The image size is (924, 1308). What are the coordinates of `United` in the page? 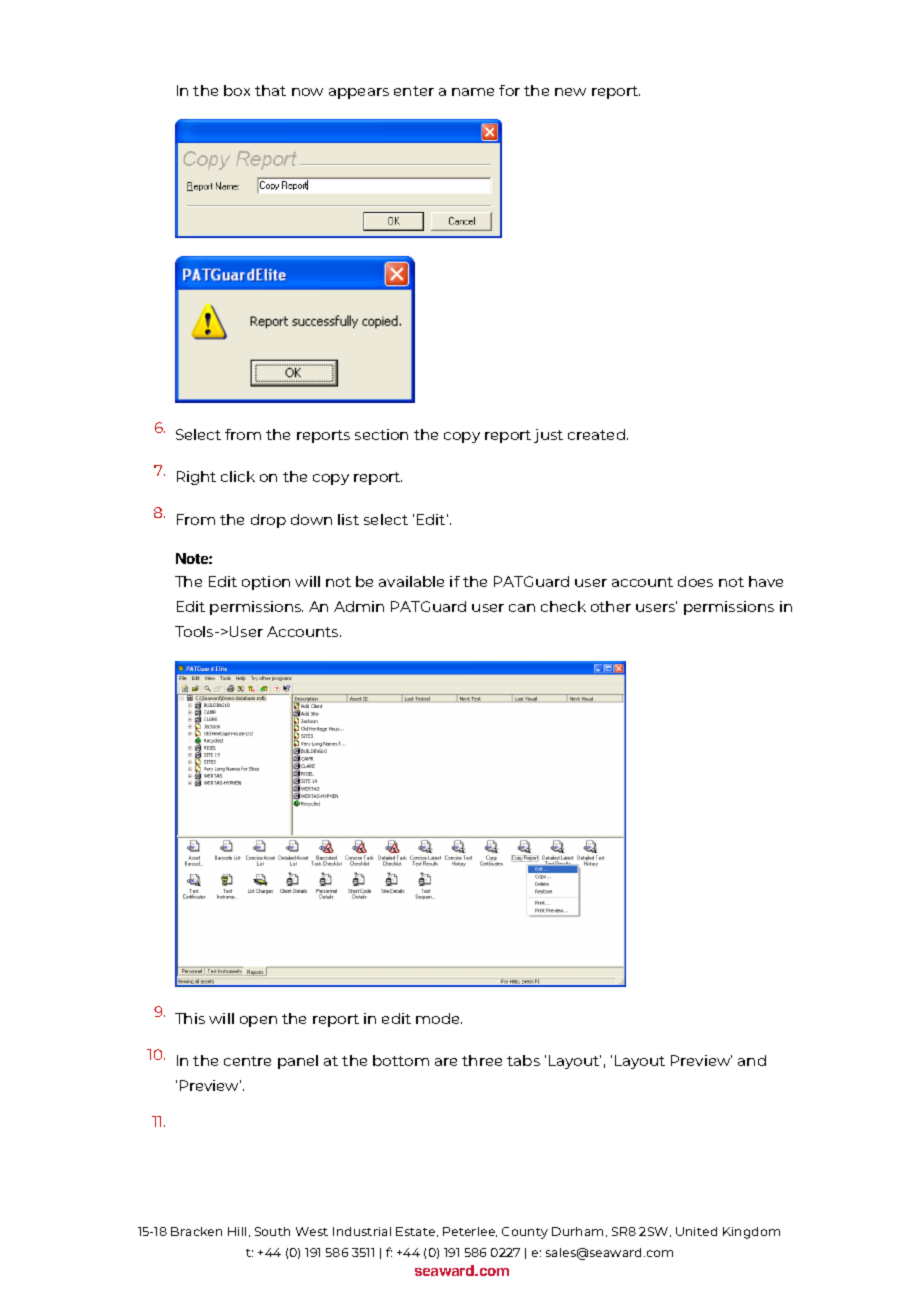 It's located at (696, 1231).
